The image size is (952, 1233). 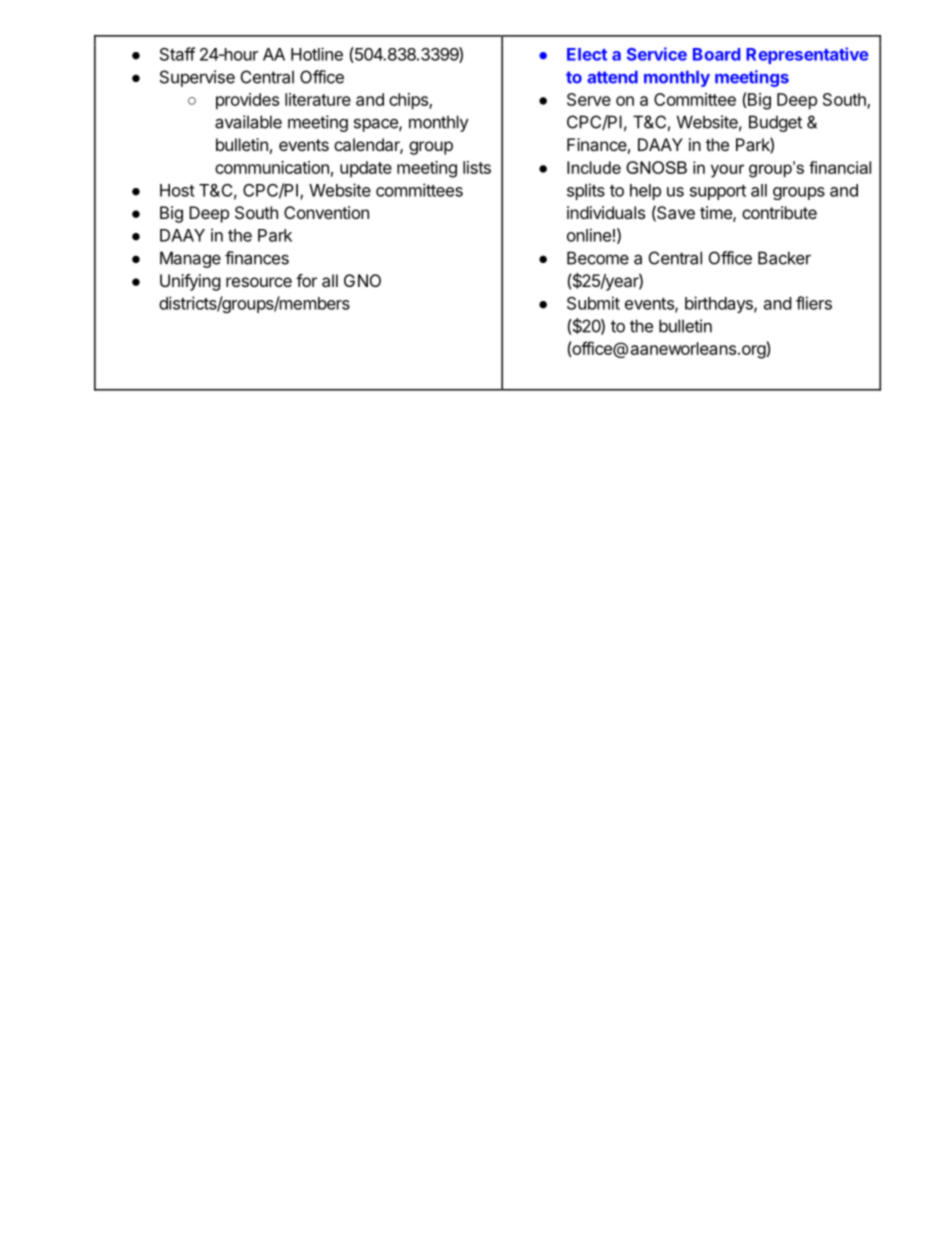 What do you see at coordinates (272, 167) in the document?
I see `communication` at bounding box center [272, 167].
